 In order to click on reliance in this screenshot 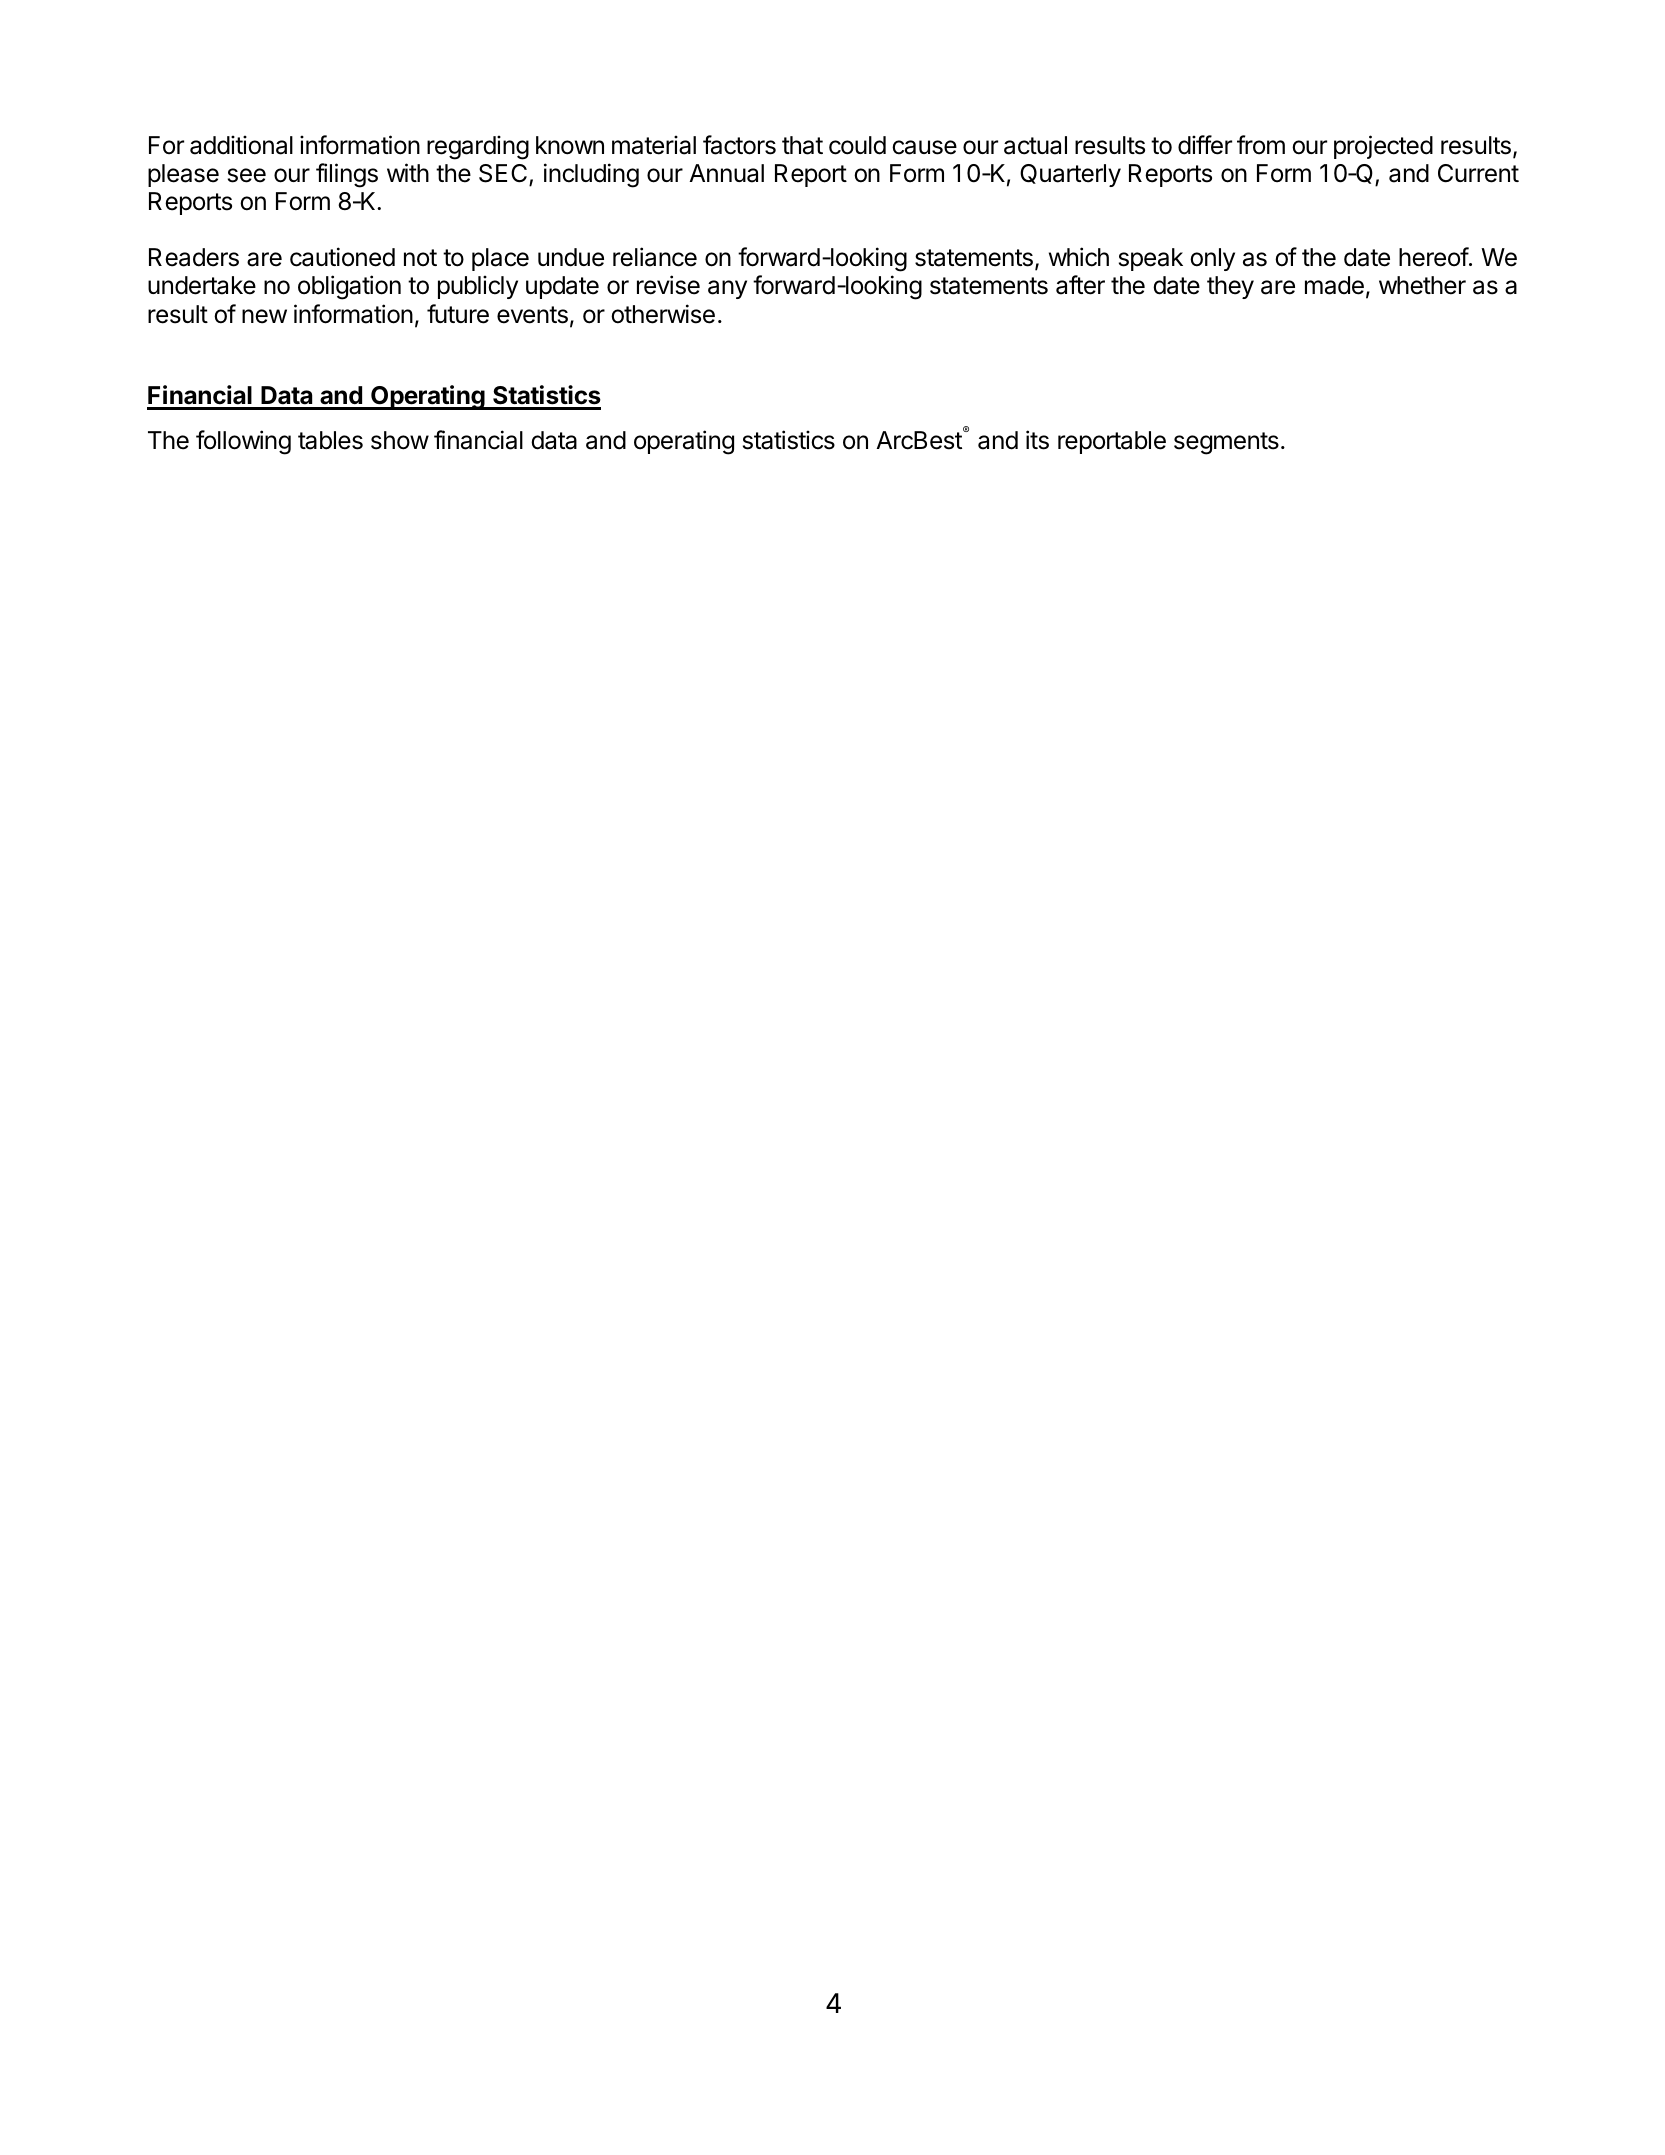, I will do `click(655, 257)`.
